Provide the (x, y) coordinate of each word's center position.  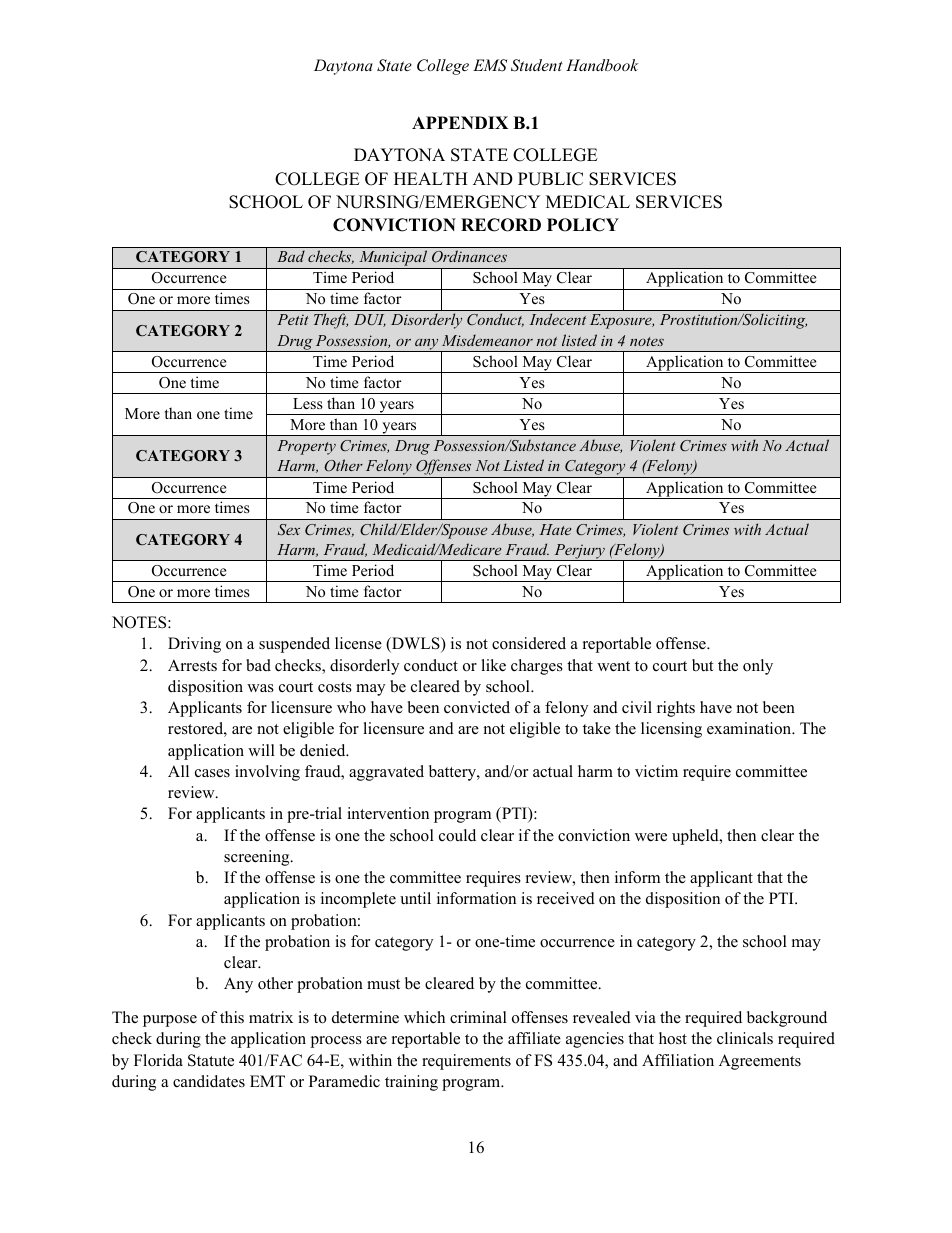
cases (212, 773)
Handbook (602, 65)
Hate (555, 529)
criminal (478, 1017)
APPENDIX (460, 122)
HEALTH (431, 178)
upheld (696, 837)
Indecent (557, 319)
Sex (288, 530)
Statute (211, 1060)
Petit (293, 319)
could (457, 835)
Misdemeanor (487, 340)
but (702, 665)
